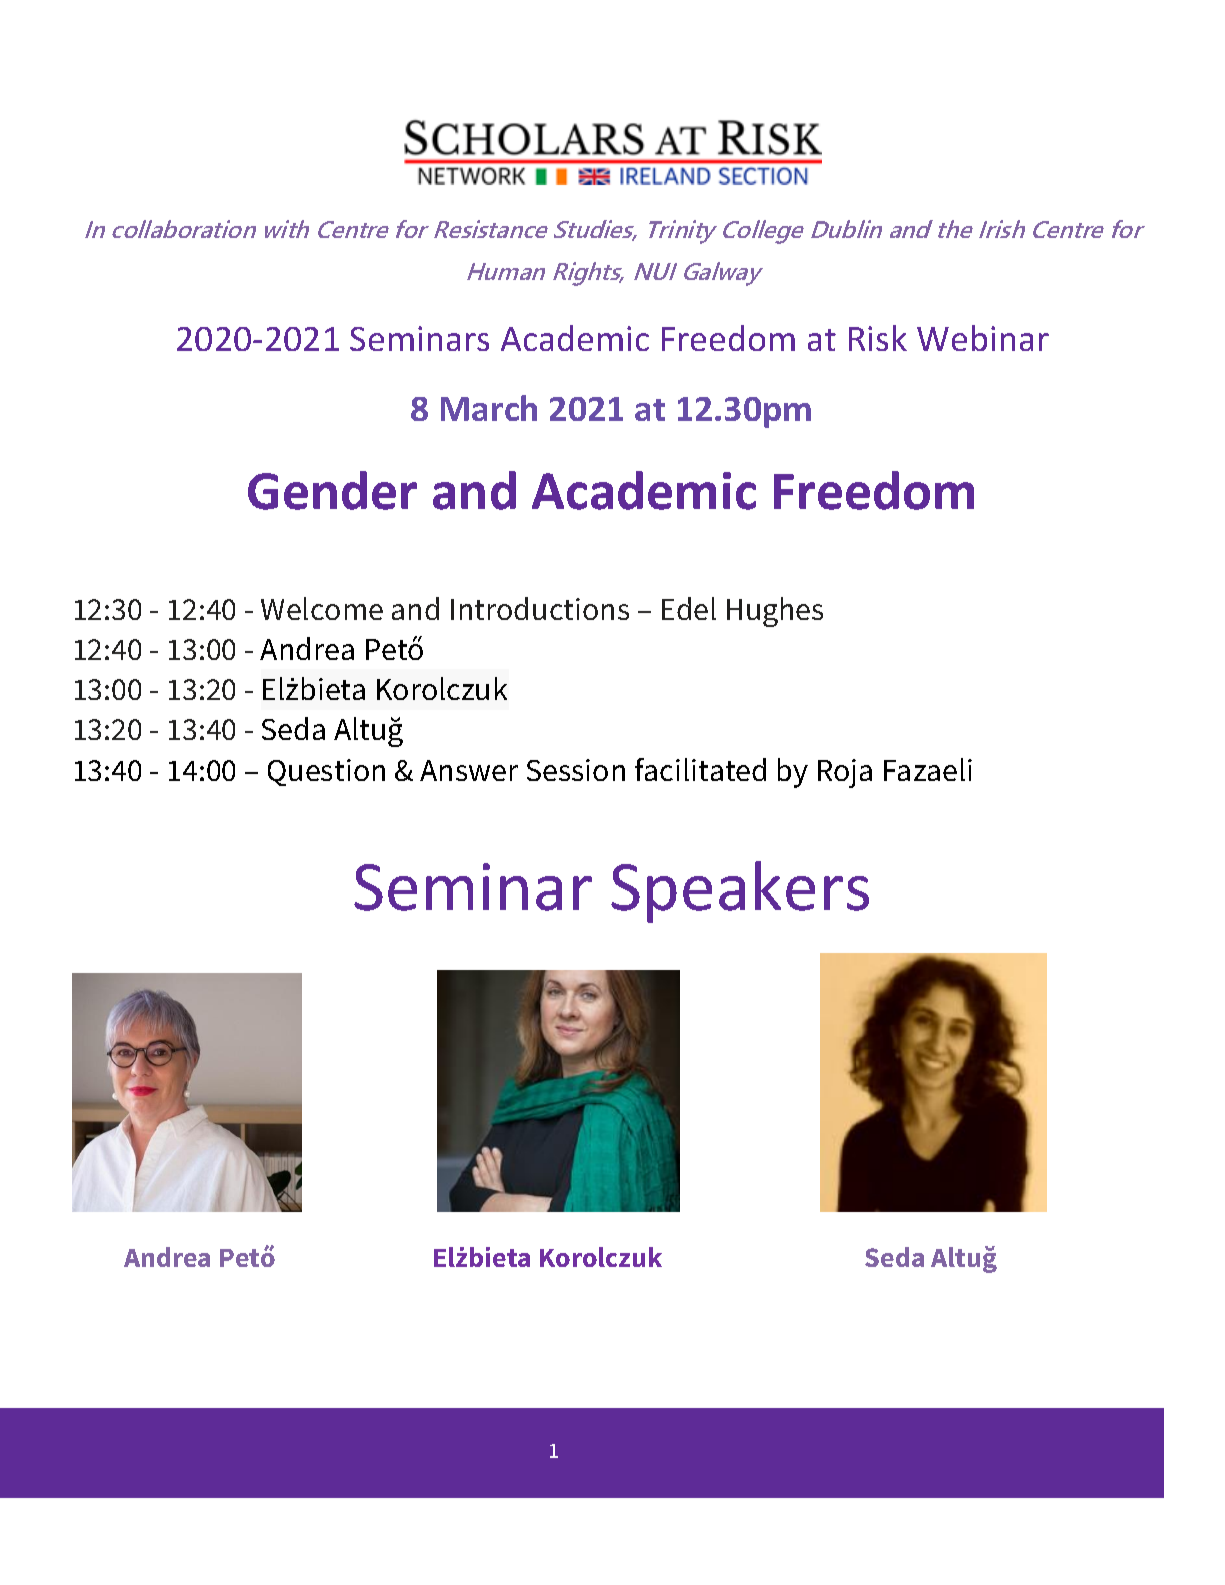 The image size is (1225, 1585). Describe the element at coordinates (322, 608) in the screenshot. I see `Welcome` at that location.
